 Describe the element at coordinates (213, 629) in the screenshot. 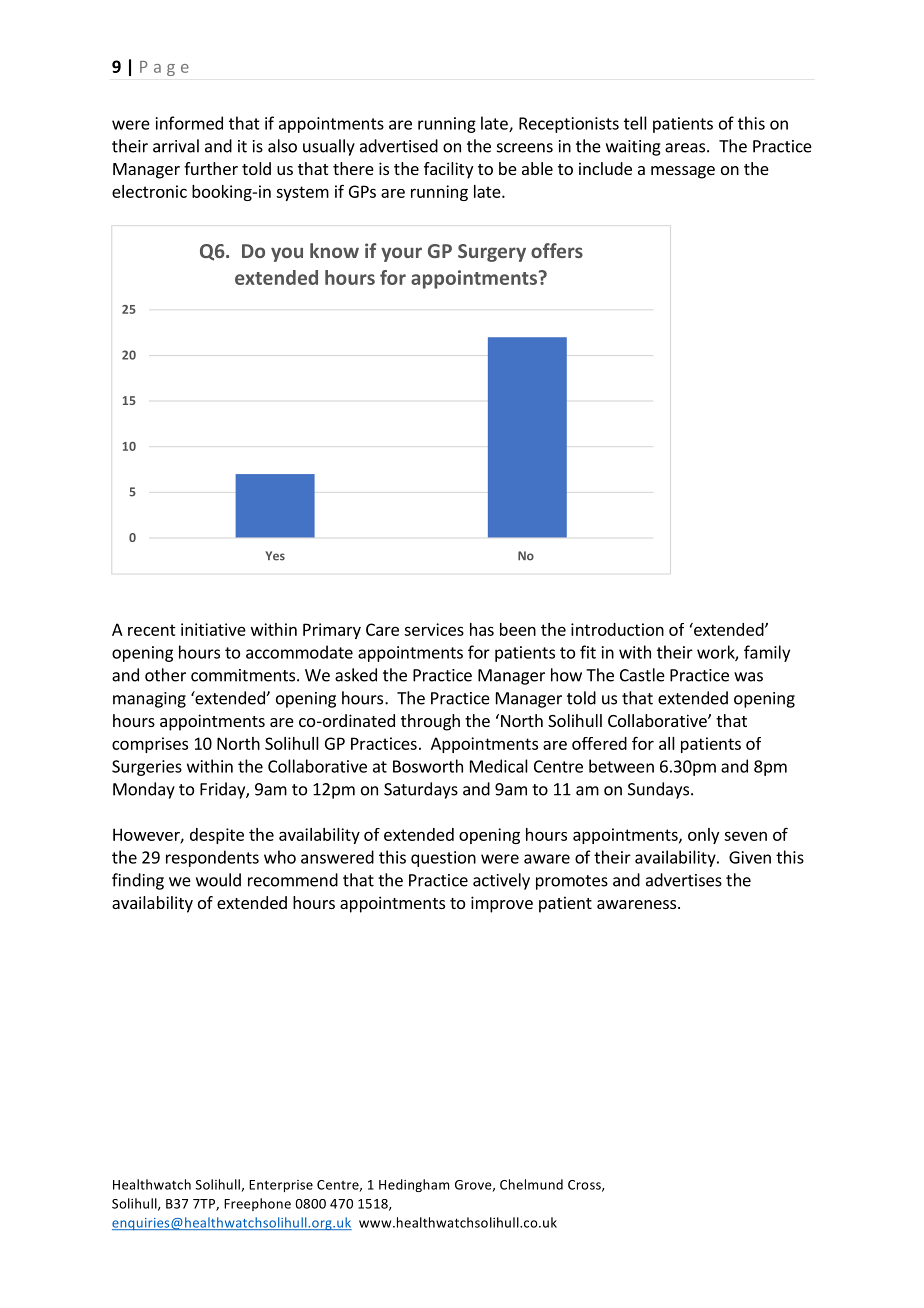

I see `initiative` at that location.
